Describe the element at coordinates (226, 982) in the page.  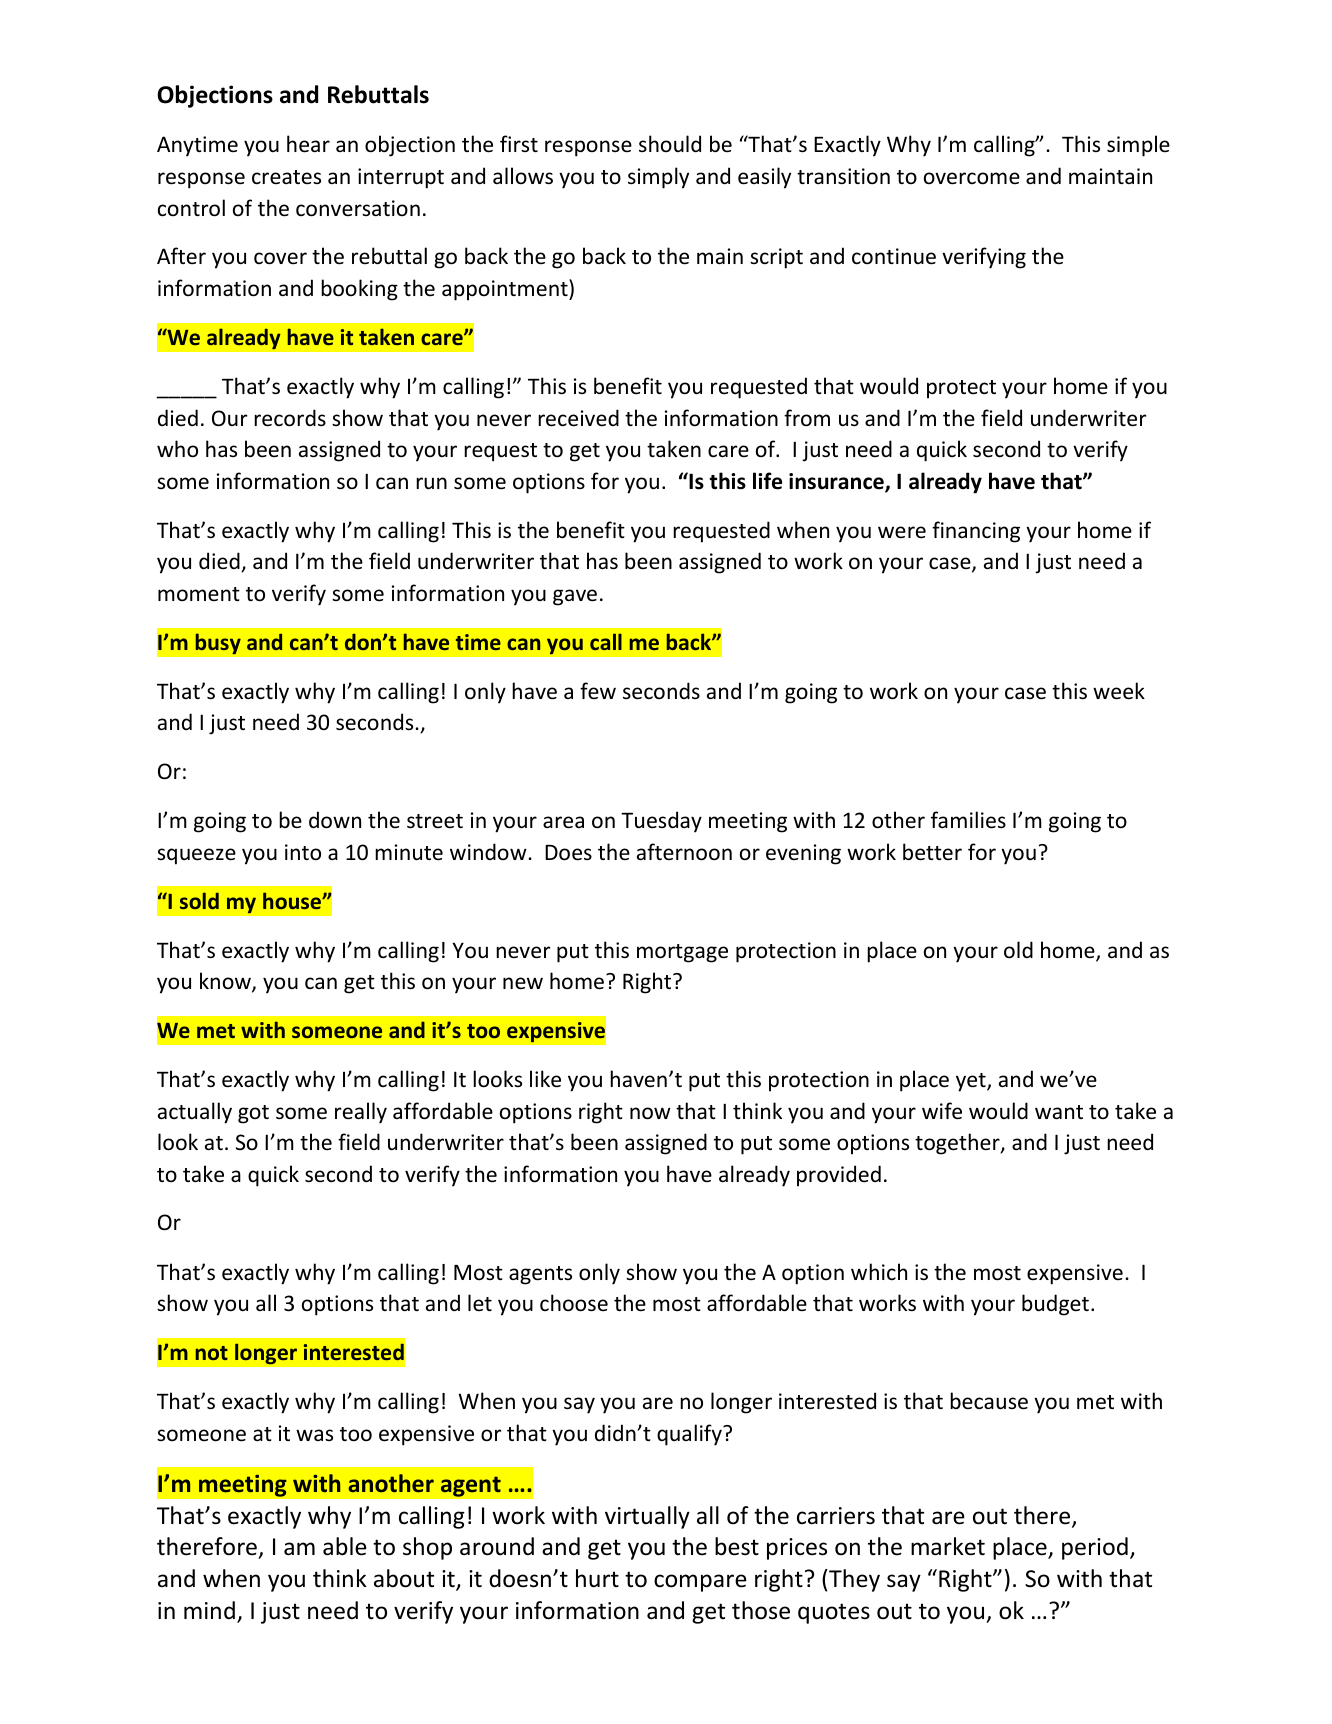
I see `know` at that location.
